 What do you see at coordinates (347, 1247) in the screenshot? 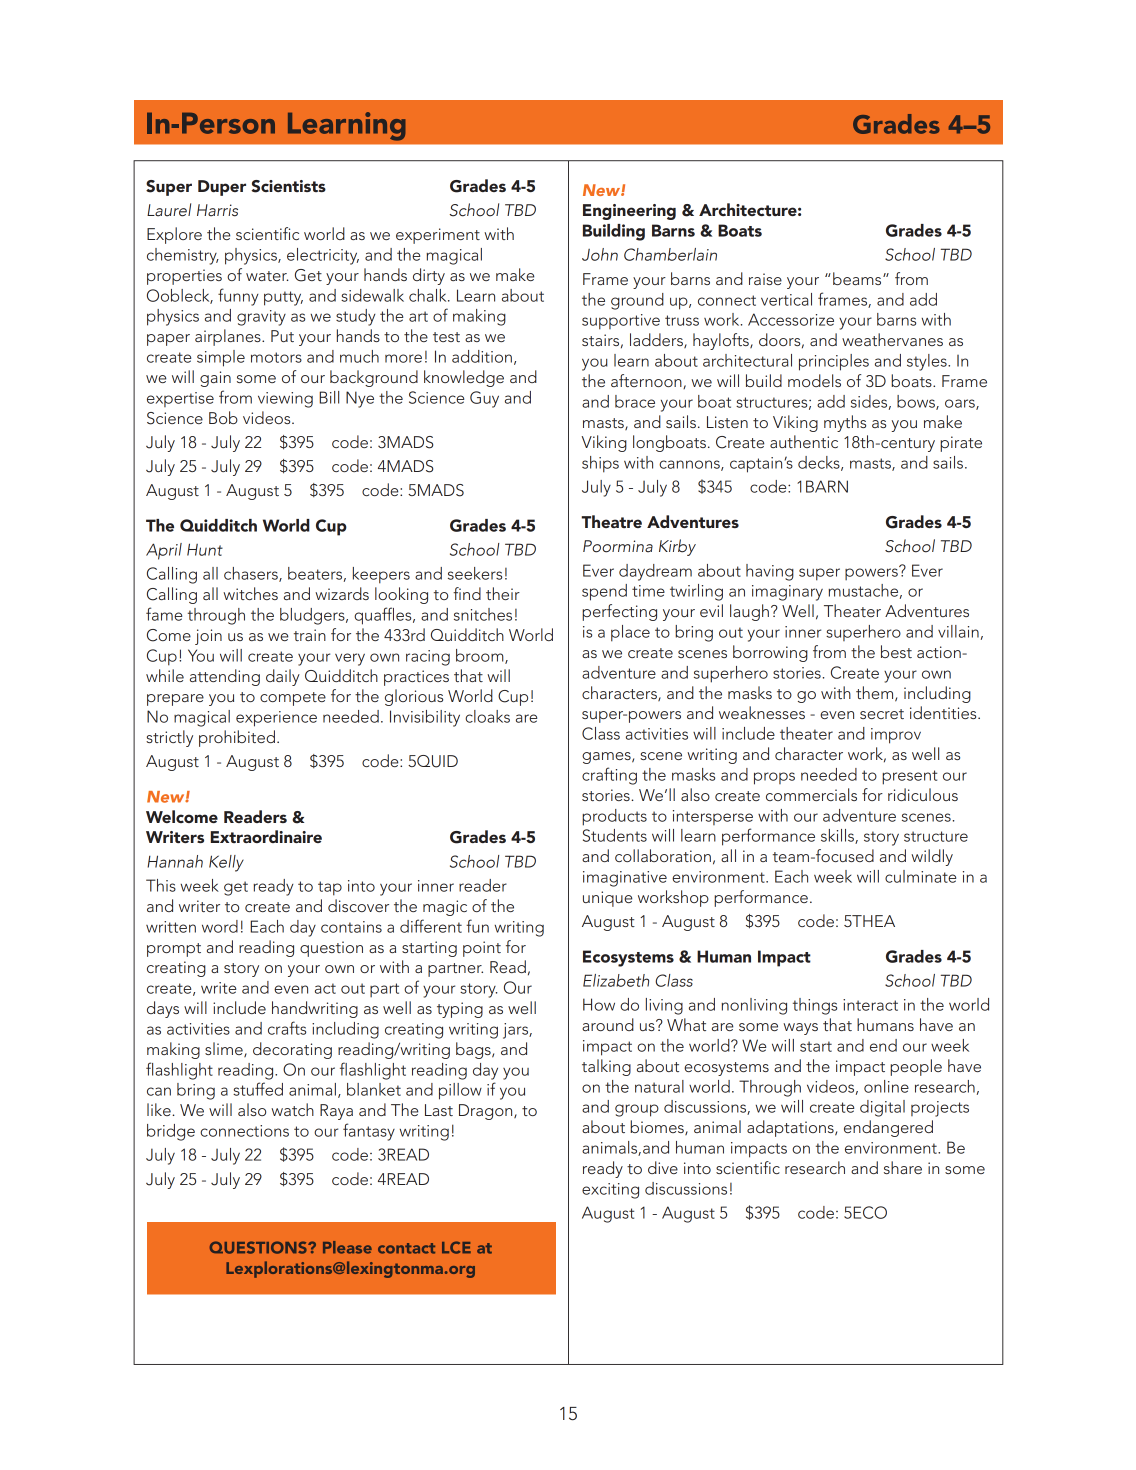
I see `Please` at bounding box center [347, 1247].
